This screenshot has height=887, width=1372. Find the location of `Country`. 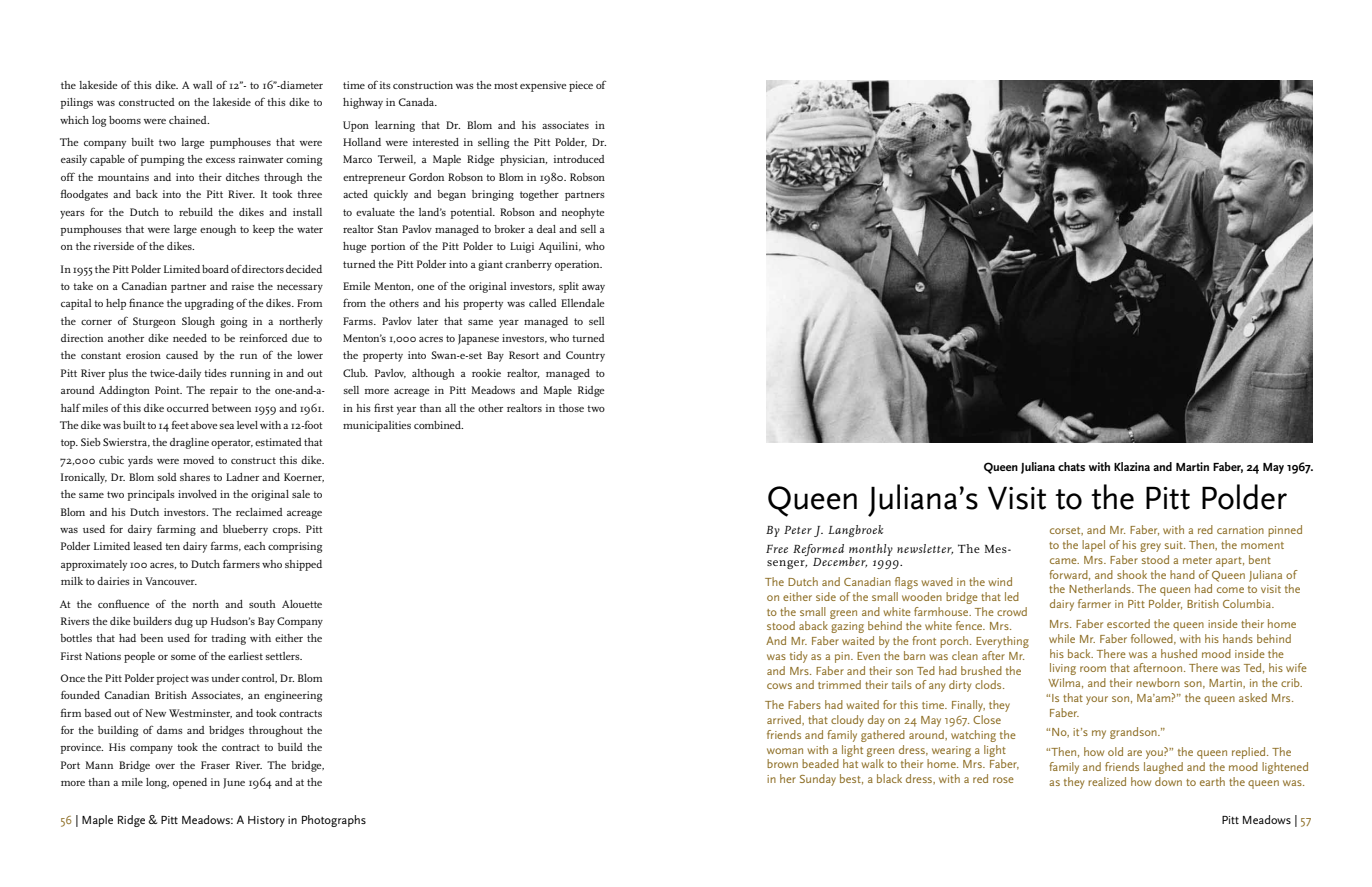

Country is located at coordinates (585, 356).
